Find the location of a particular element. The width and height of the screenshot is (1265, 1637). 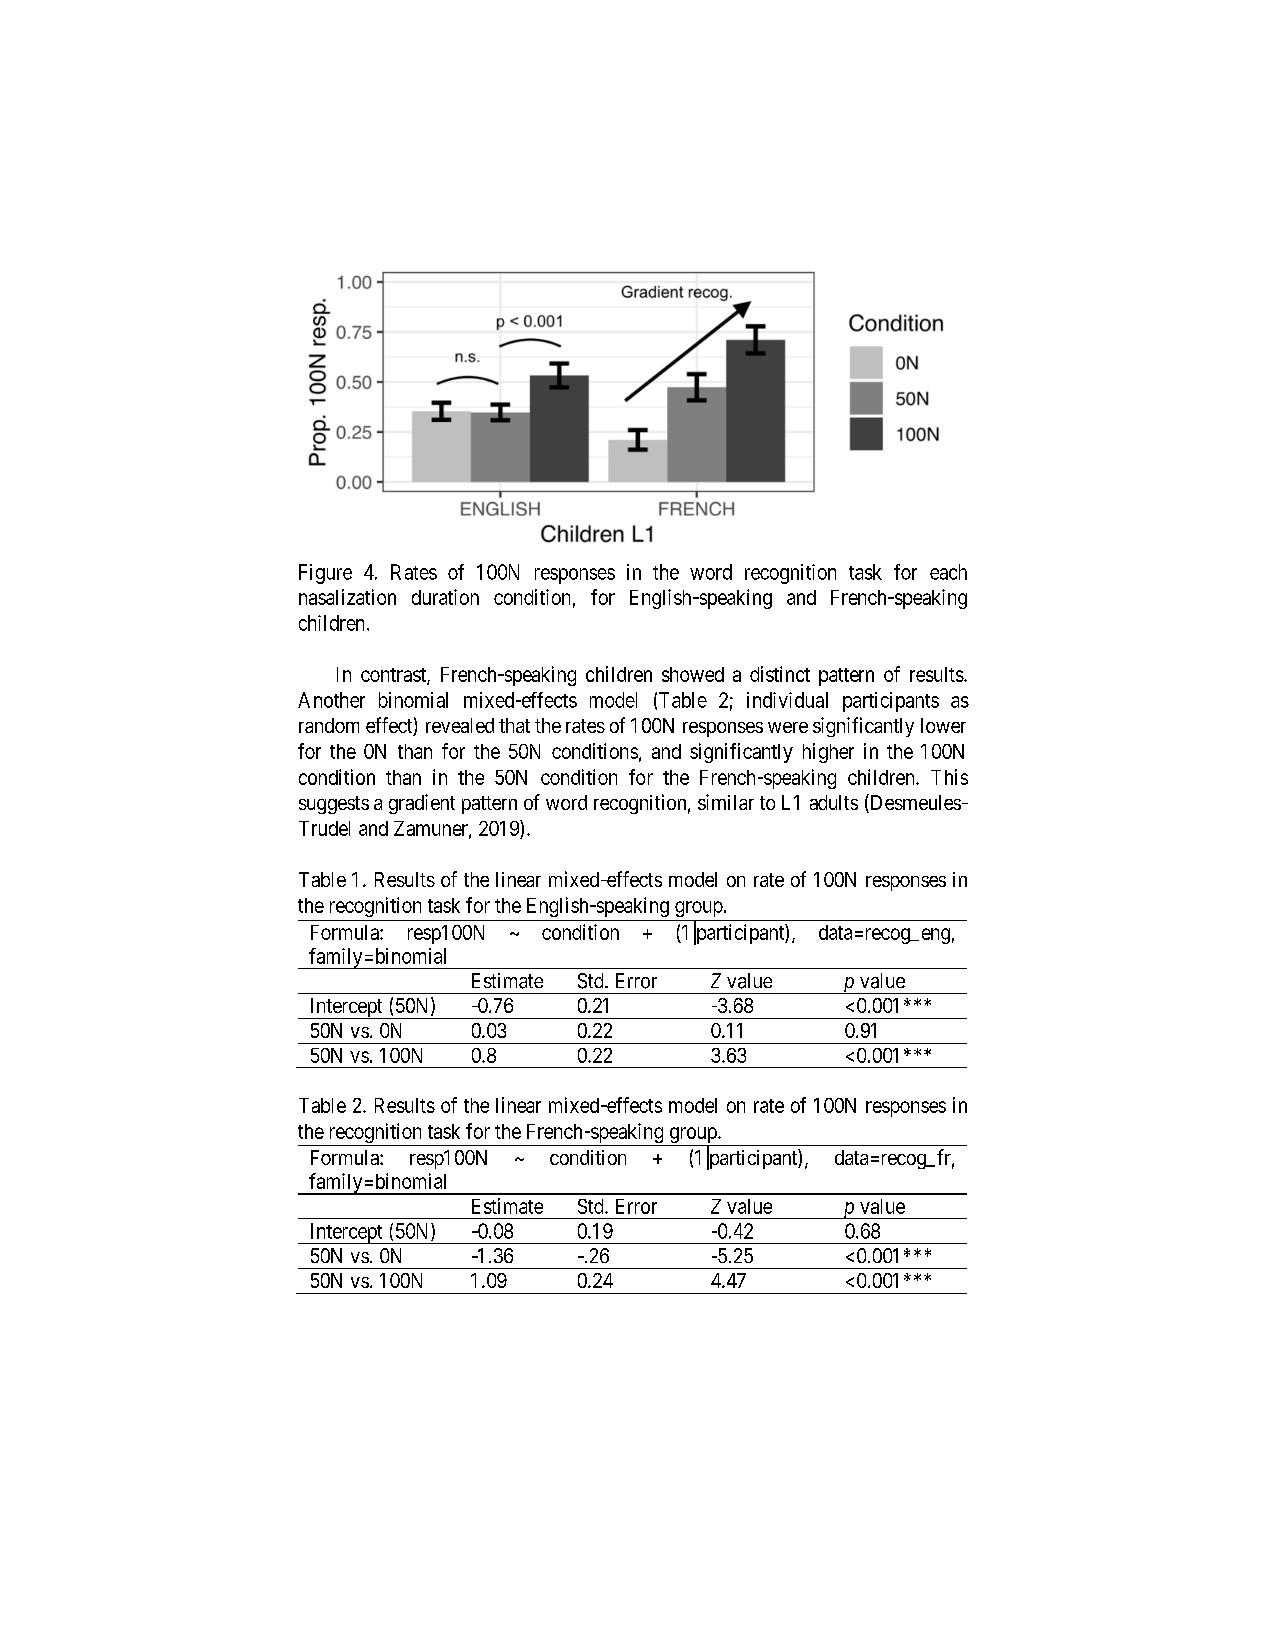

contrast is located at coordinates (394, 676).
